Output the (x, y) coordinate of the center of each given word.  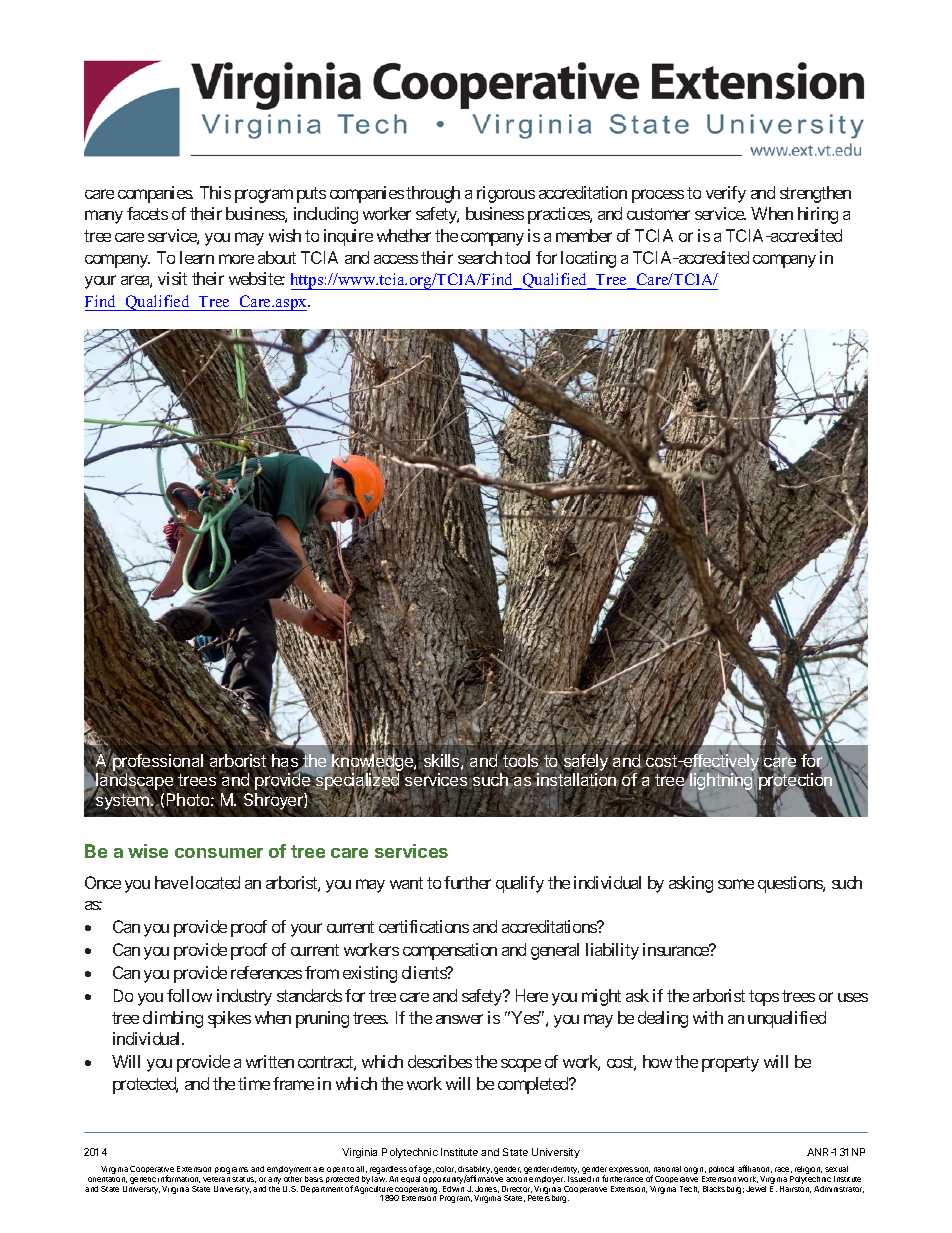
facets (147, 213)
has (286, 762)
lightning (721, 782)
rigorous (506, 194)
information (179, 1179)
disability (475, 1171)
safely (586, 762)
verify (726, 194)
